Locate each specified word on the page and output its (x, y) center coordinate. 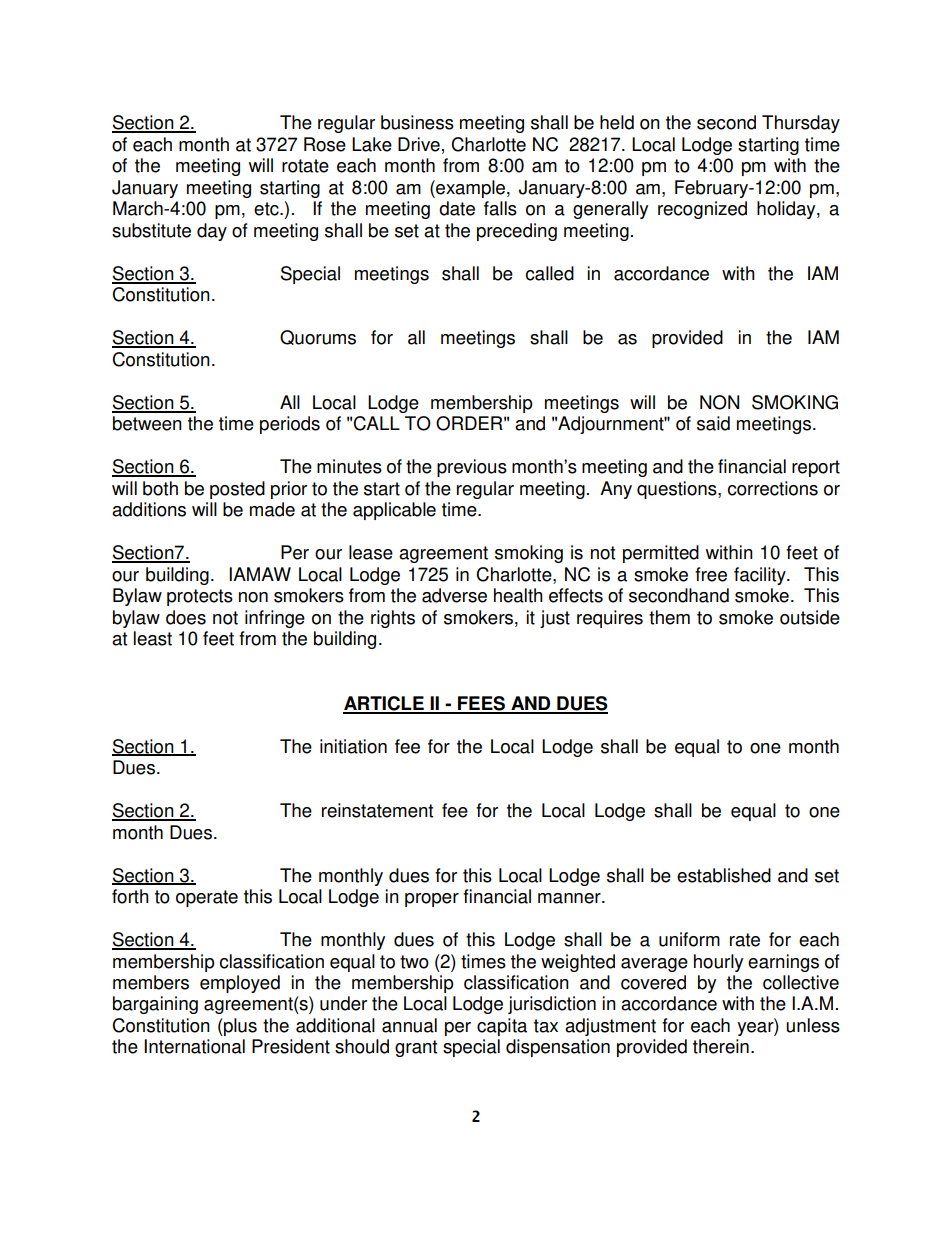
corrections (773, 488)
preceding (517, 232)
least (153, 638)
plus (239, 1027)
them (669, 617)
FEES (482, 704)
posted (237, 490)
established (724, 875)
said (713, 423)
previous (472, 468)
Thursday (801, 124)
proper (432, 900)
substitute (151, 230)
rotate (305, 166)
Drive (419, 144)
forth (130, 896)
